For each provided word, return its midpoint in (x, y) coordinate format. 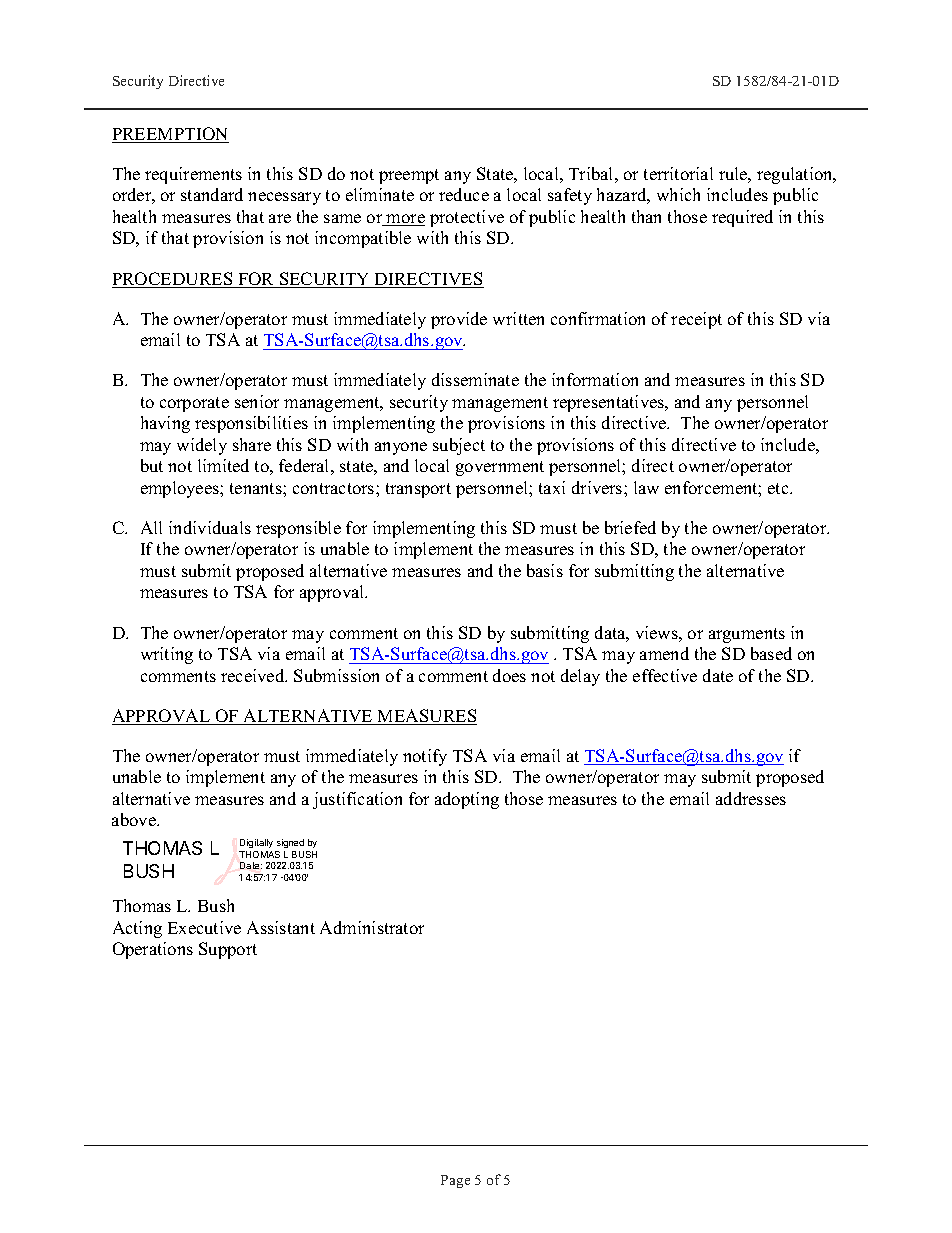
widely (202, 446)
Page (455, 1181)
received (254, 675)
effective (665, 675)
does (509, 675)
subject (459, 446)
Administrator (372, 927)
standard (212, 194)
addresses (751, 798)
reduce (464, 194)
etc (779, 488)
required (742, 218)
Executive (204, 927)
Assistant (281, 927)
